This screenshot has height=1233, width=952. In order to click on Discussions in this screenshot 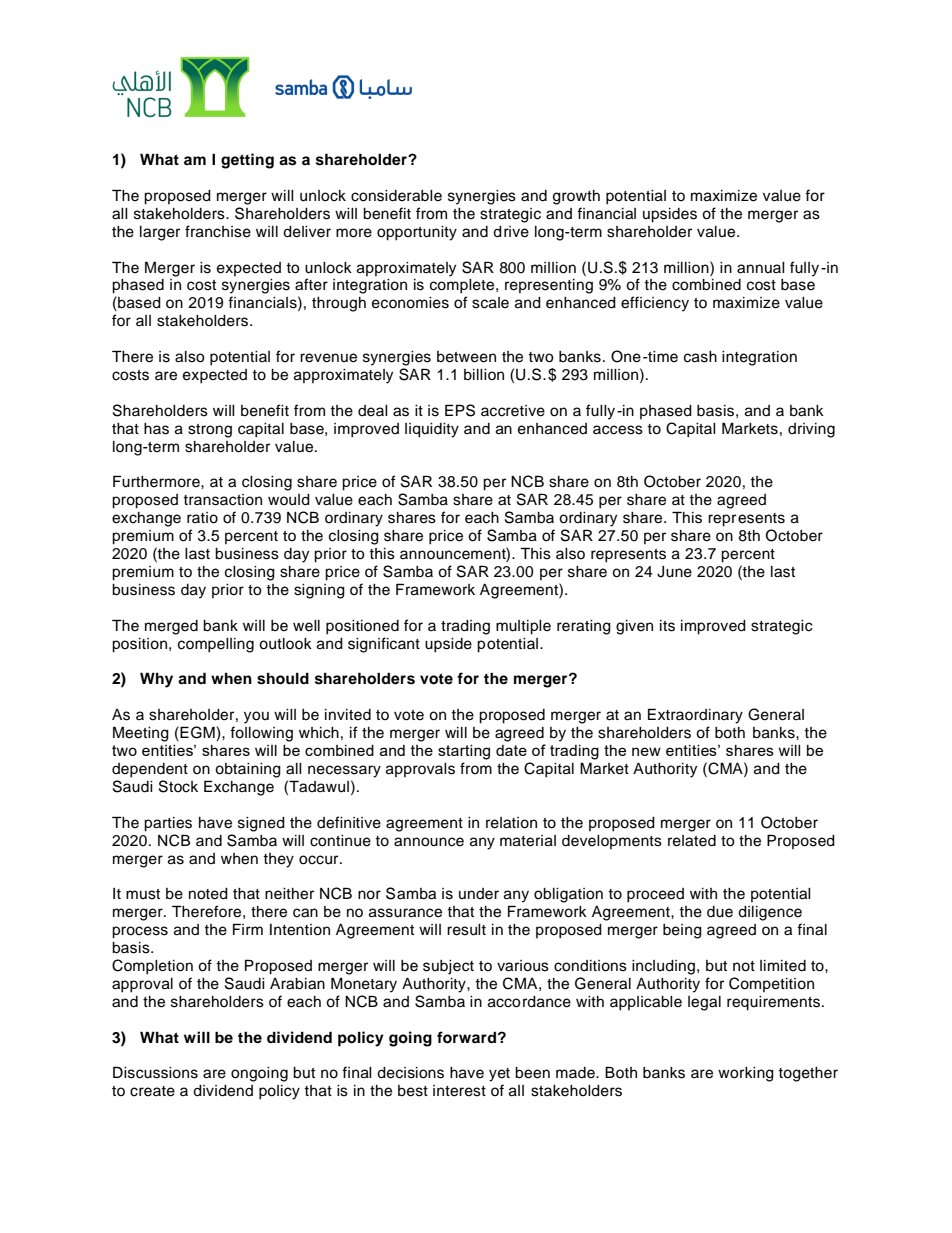, I will do `click(155, 1072)`.
